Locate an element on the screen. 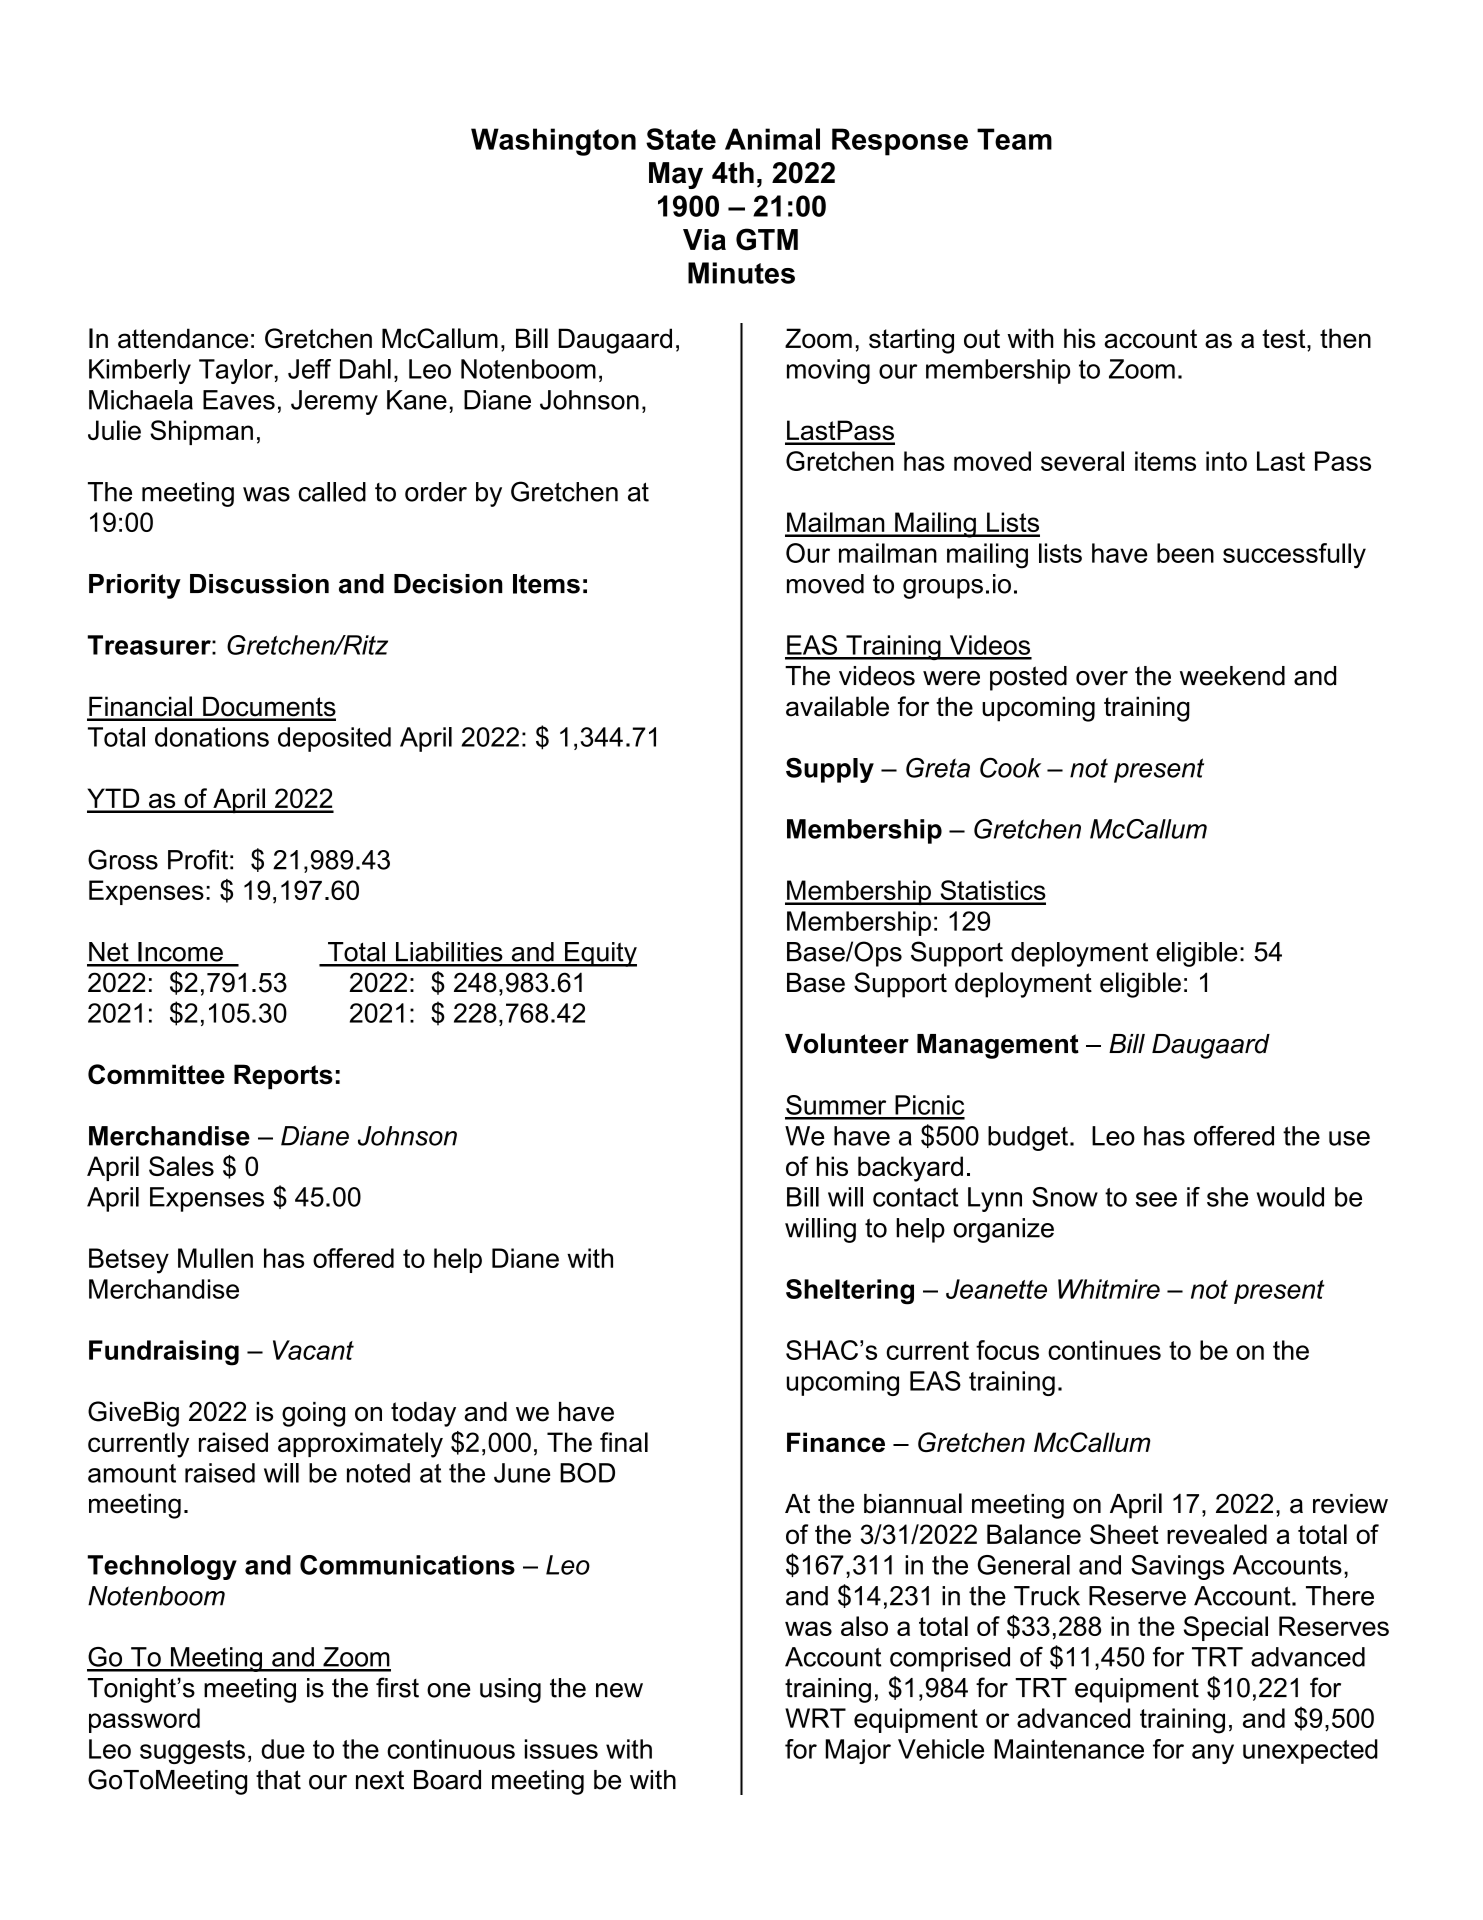  Profit is located at coordinates (198, 859).
